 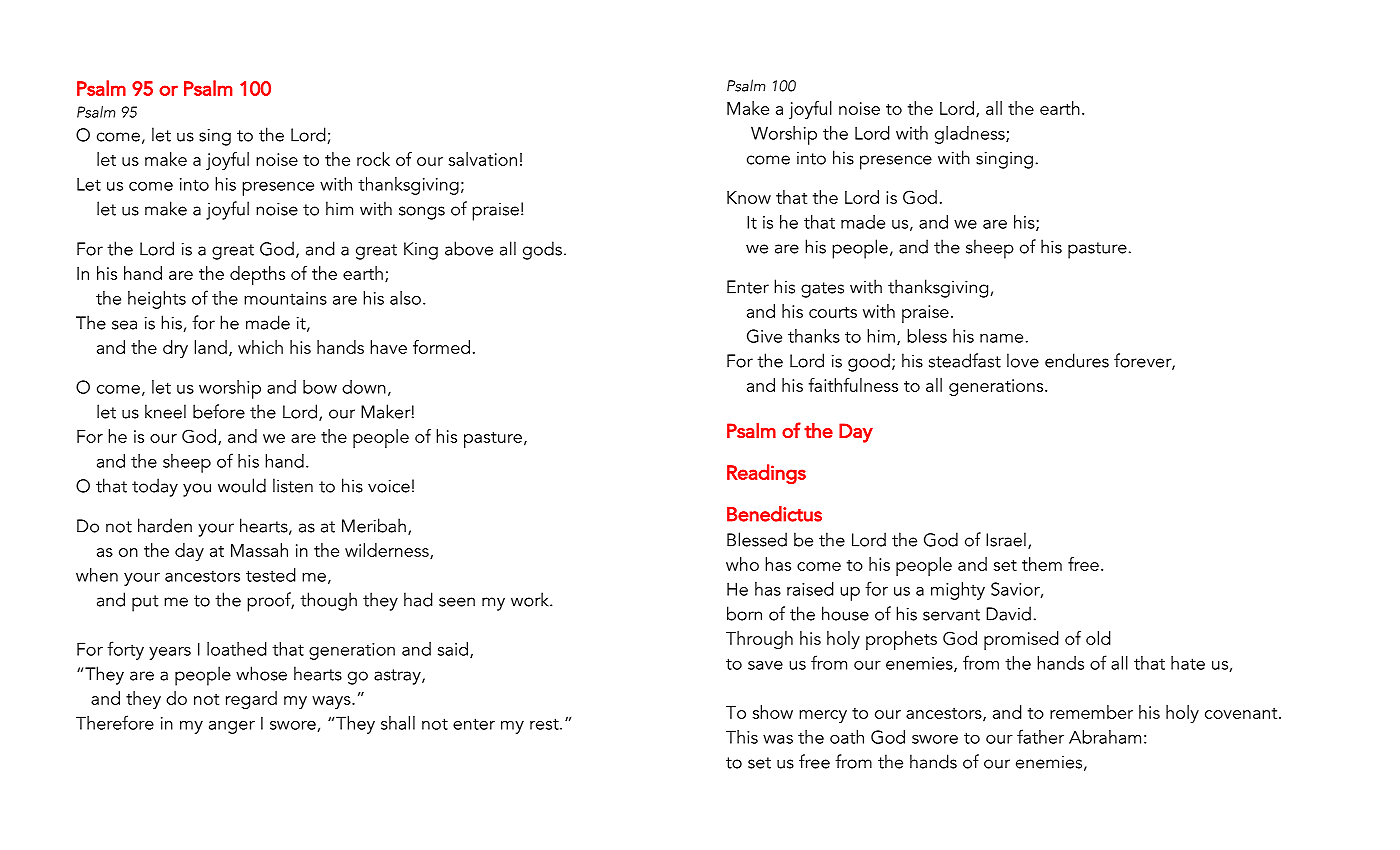 I want to click on This, so click(x=742, y=737).
